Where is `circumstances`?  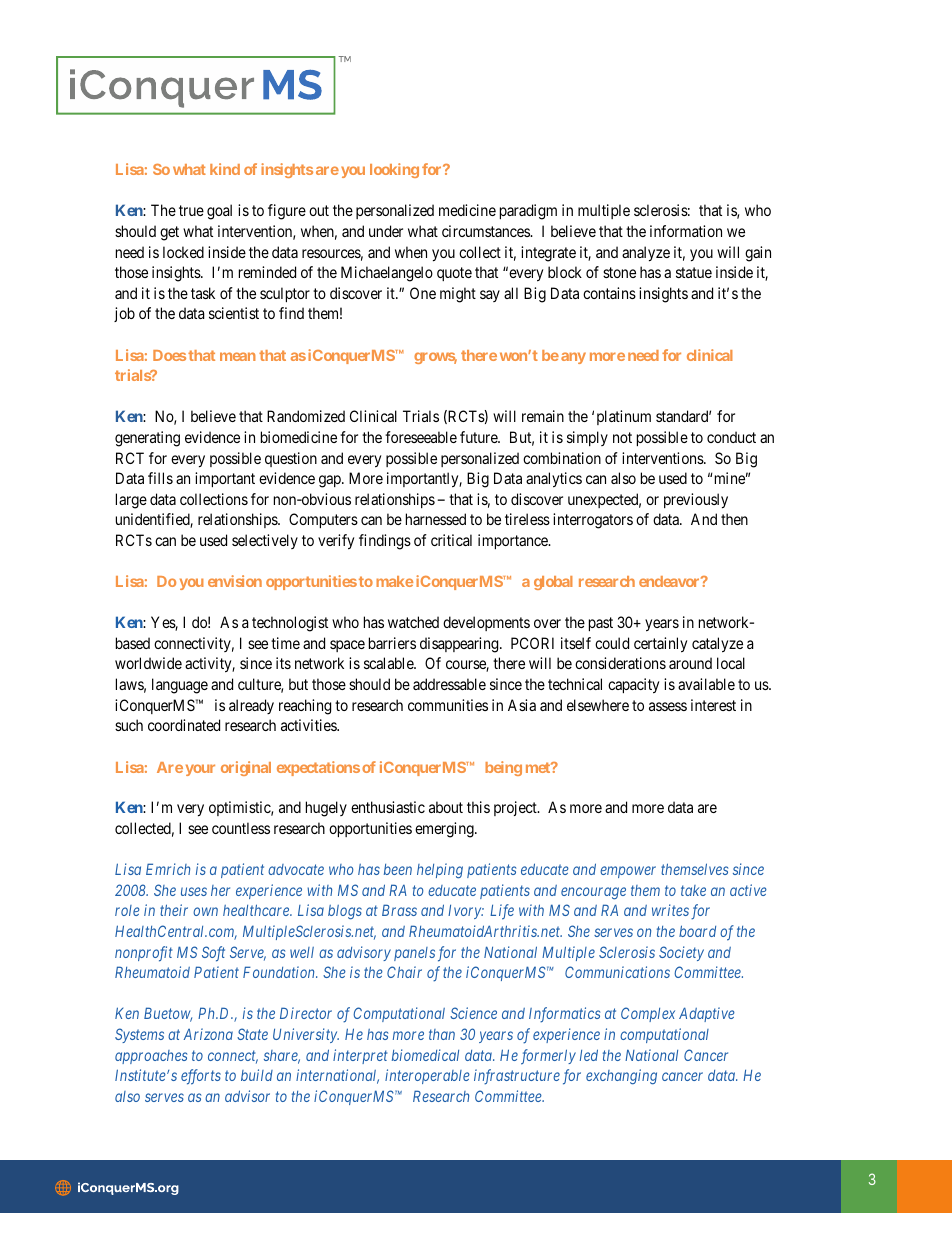
circumstances is located at coordinates (486, 231).
